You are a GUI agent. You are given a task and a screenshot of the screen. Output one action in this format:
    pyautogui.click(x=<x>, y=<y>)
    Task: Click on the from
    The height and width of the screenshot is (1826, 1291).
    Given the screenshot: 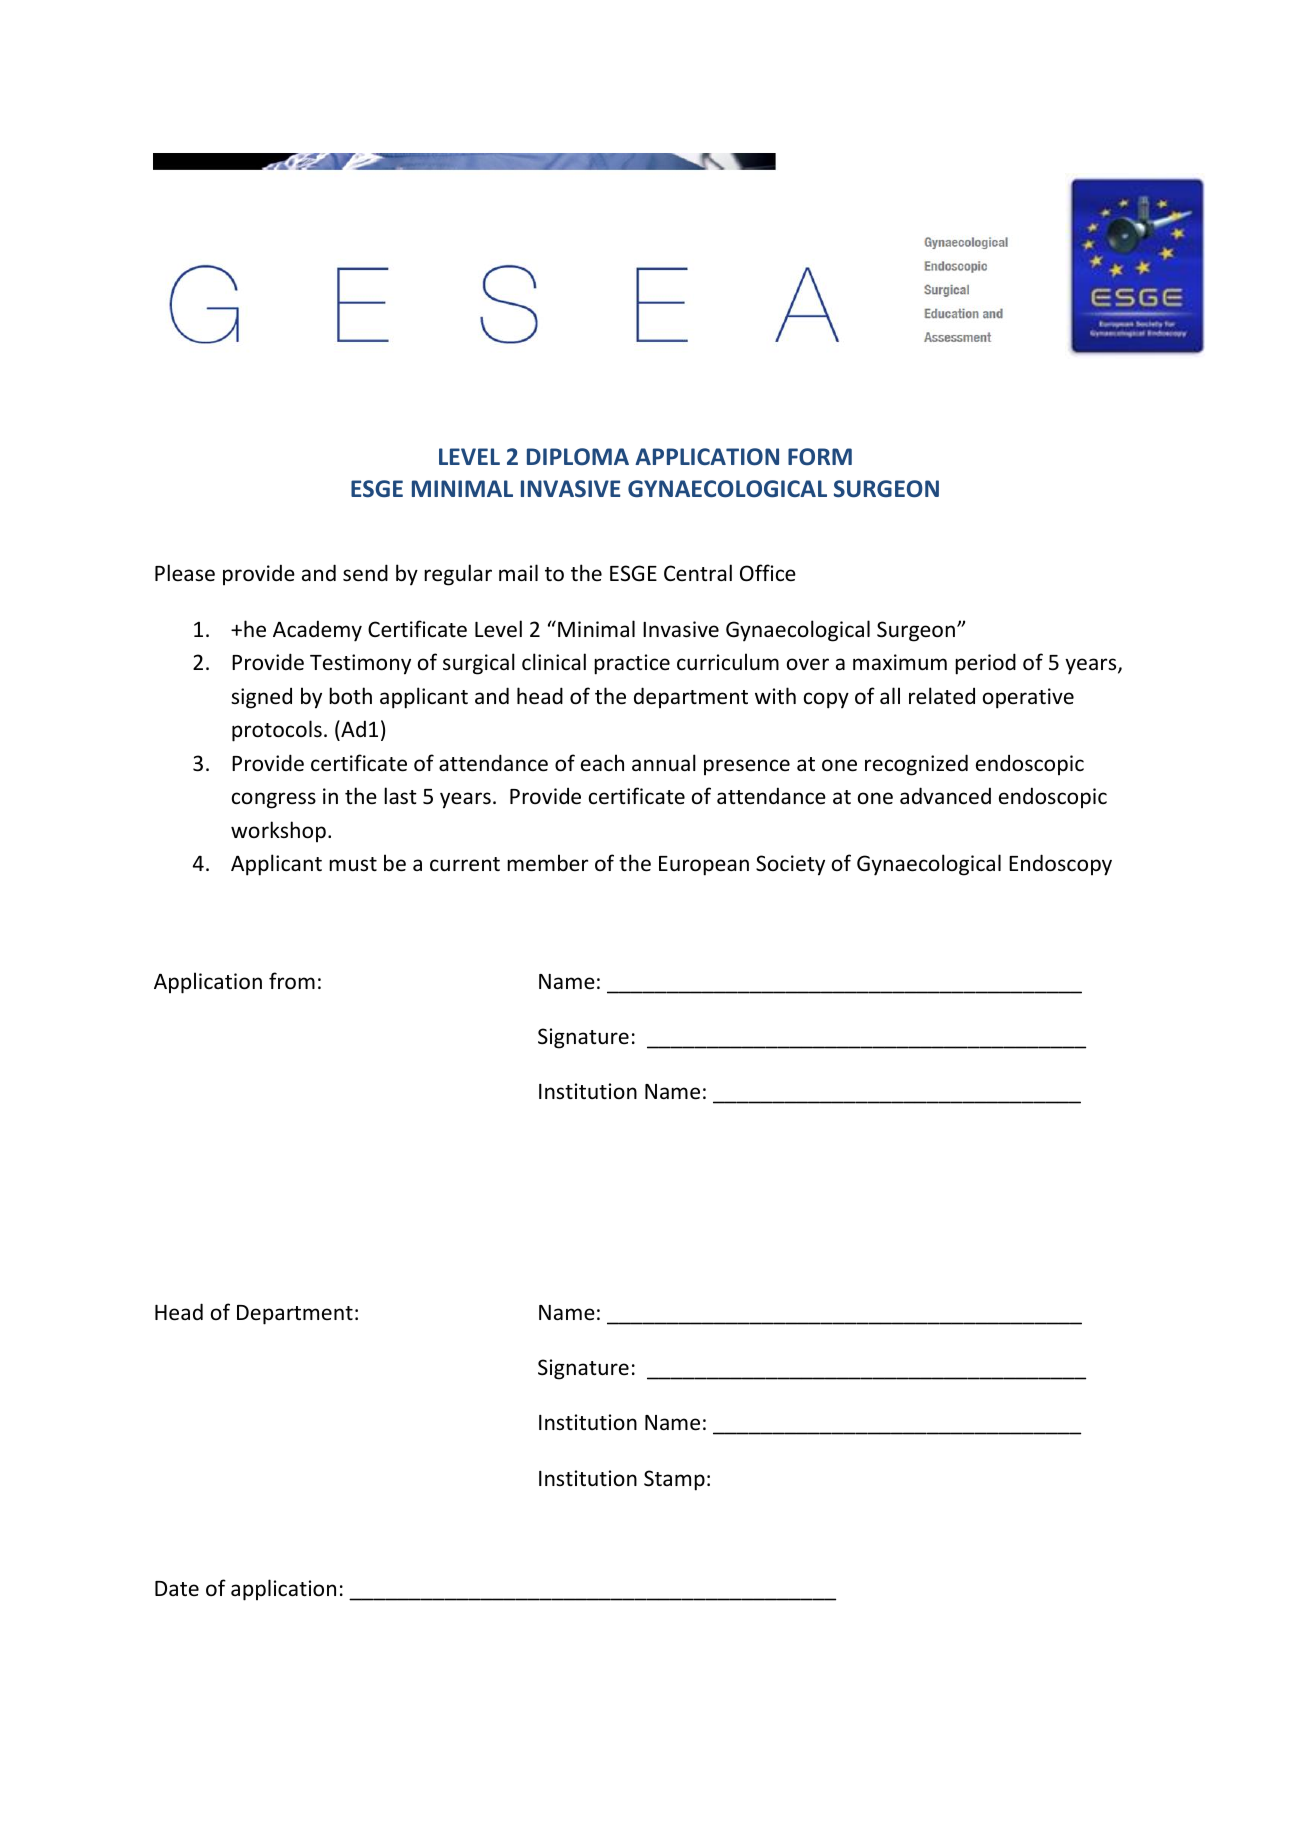 What is the action you would take?
    pyautogui.click(x=292, y=981)
